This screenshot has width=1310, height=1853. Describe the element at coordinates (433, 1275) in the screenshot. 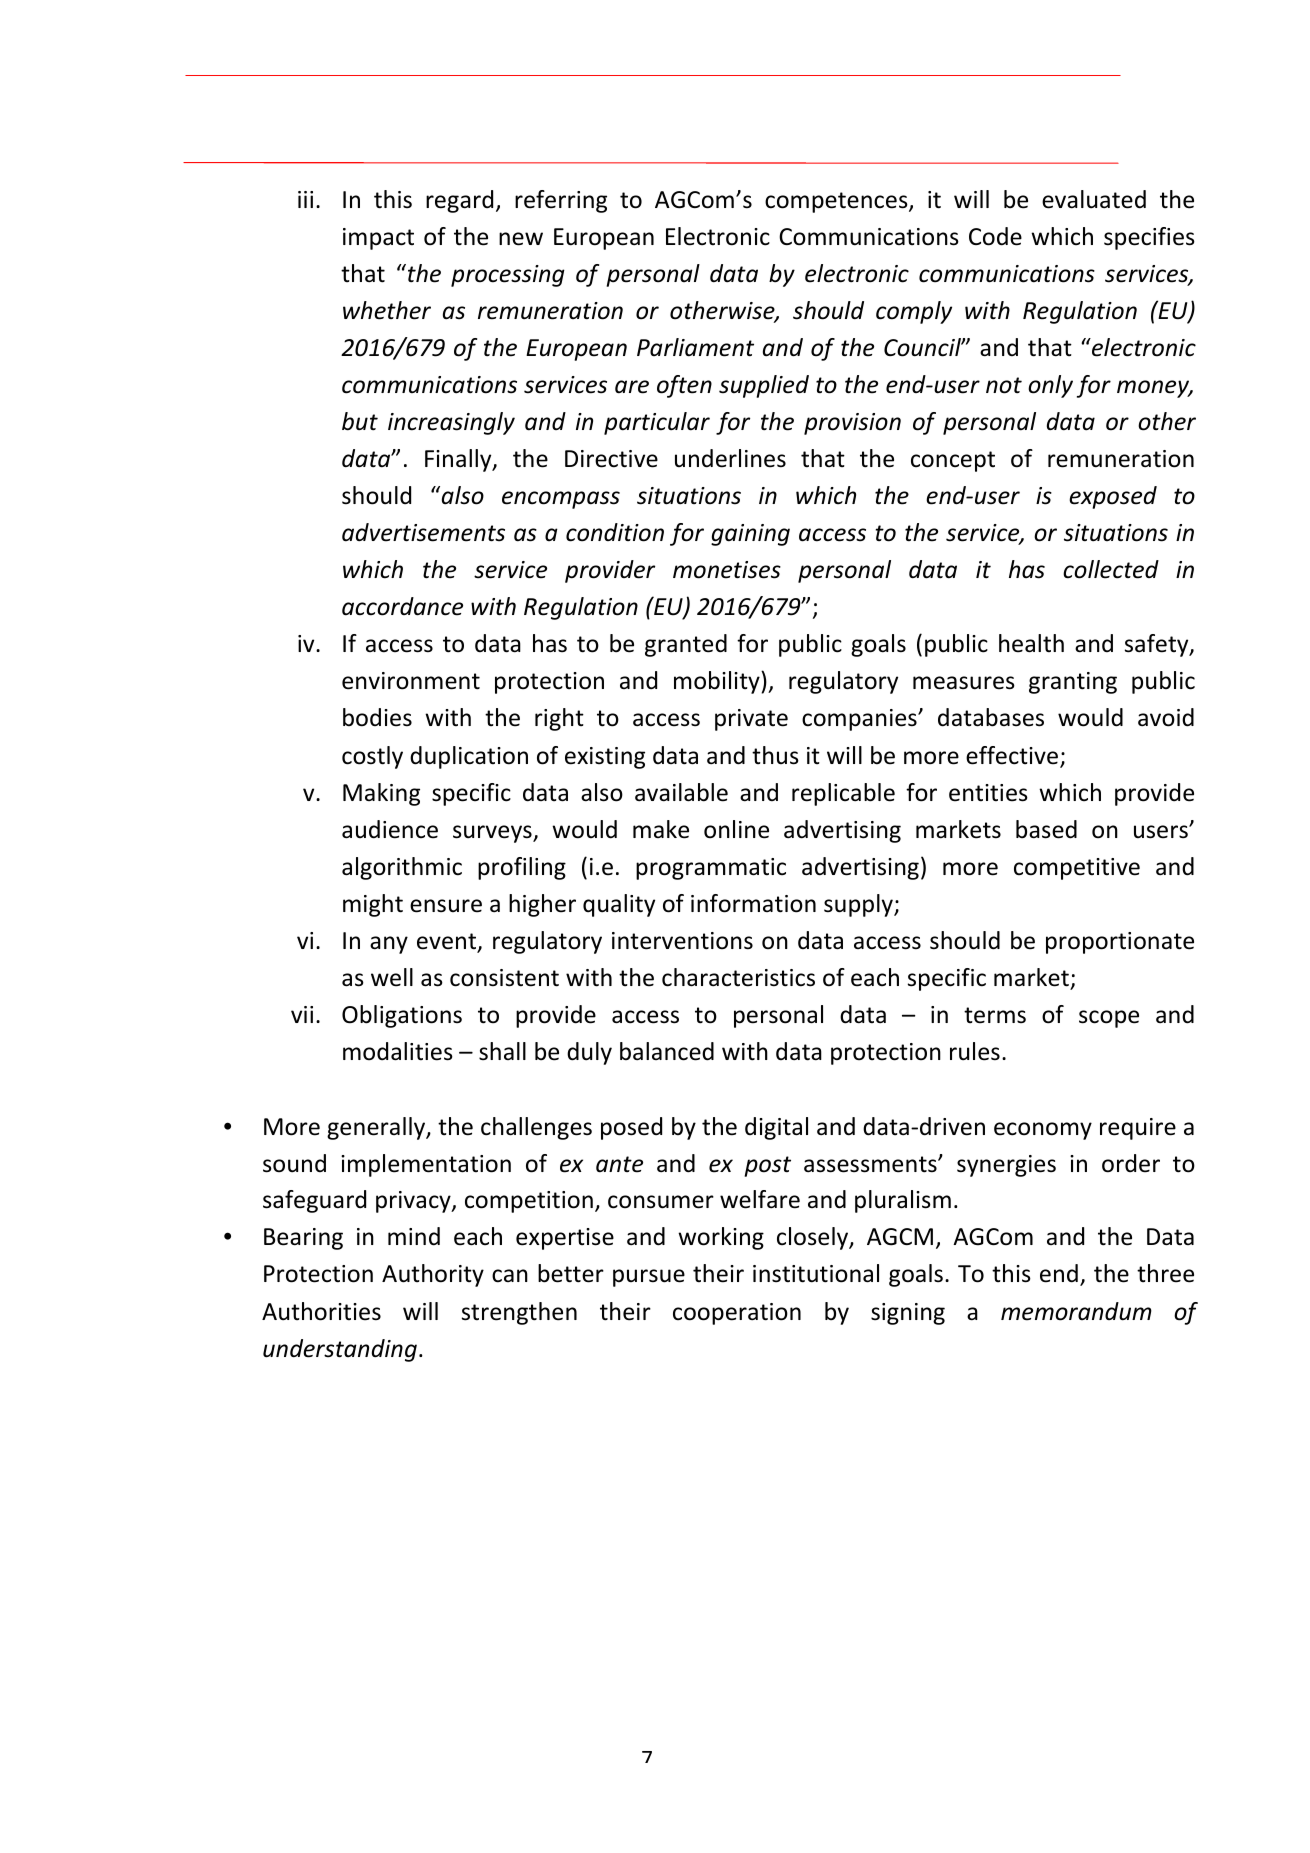

I see `Authority` at that location.
